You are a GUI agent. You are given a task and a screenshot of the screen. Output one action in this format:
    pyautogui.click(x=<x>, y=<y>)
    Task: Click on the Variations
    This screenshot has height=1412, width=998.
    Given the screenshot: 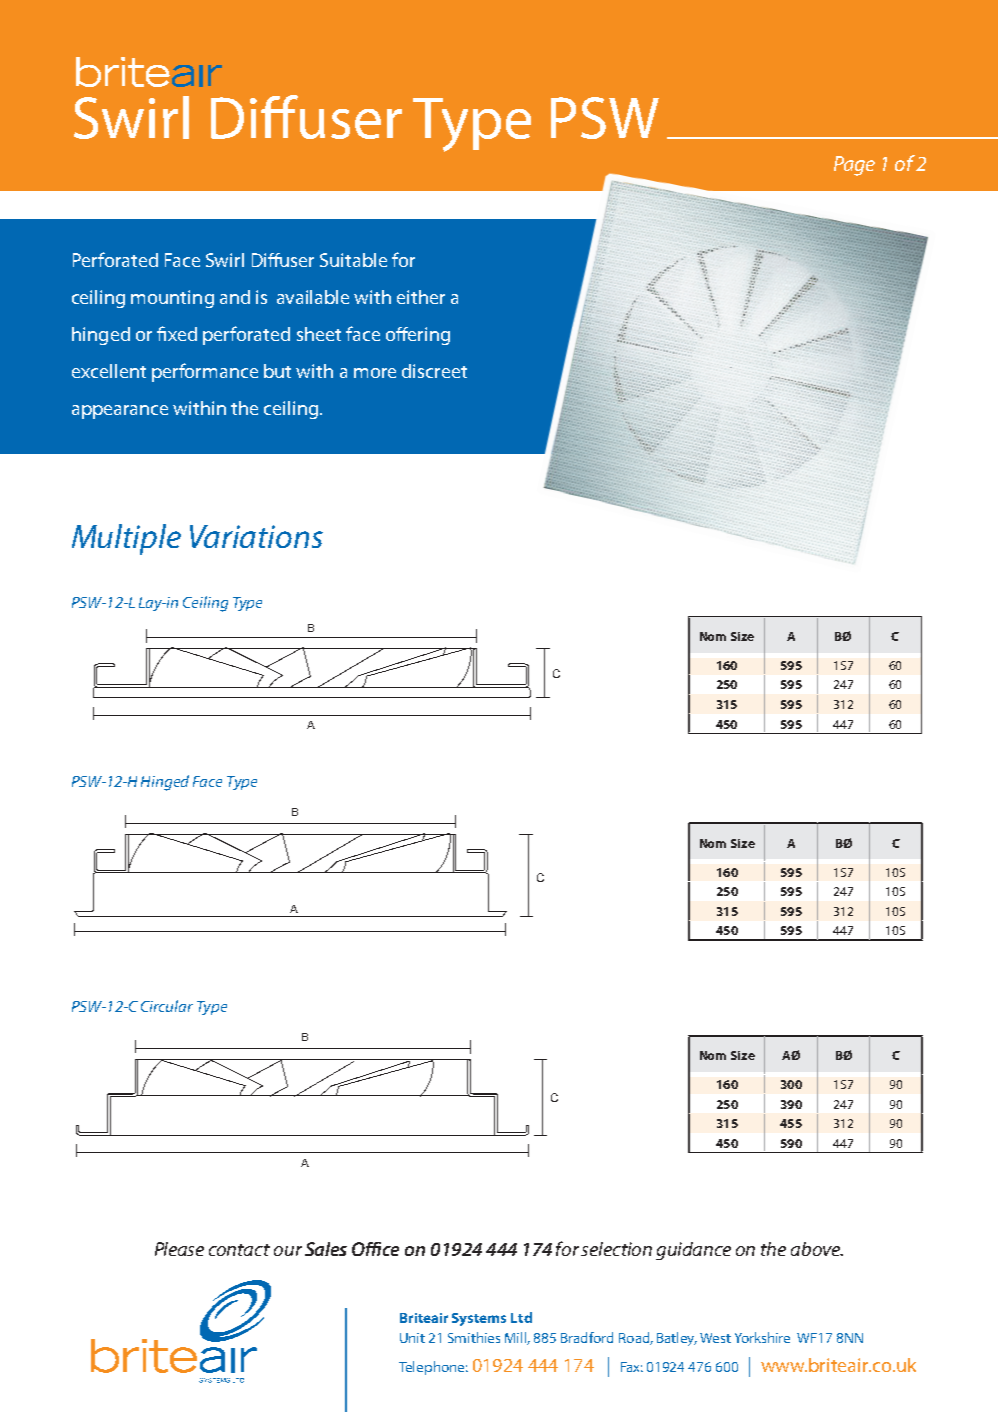 What is the action you would take?
    pyautogui.click(x=256, y=536)
